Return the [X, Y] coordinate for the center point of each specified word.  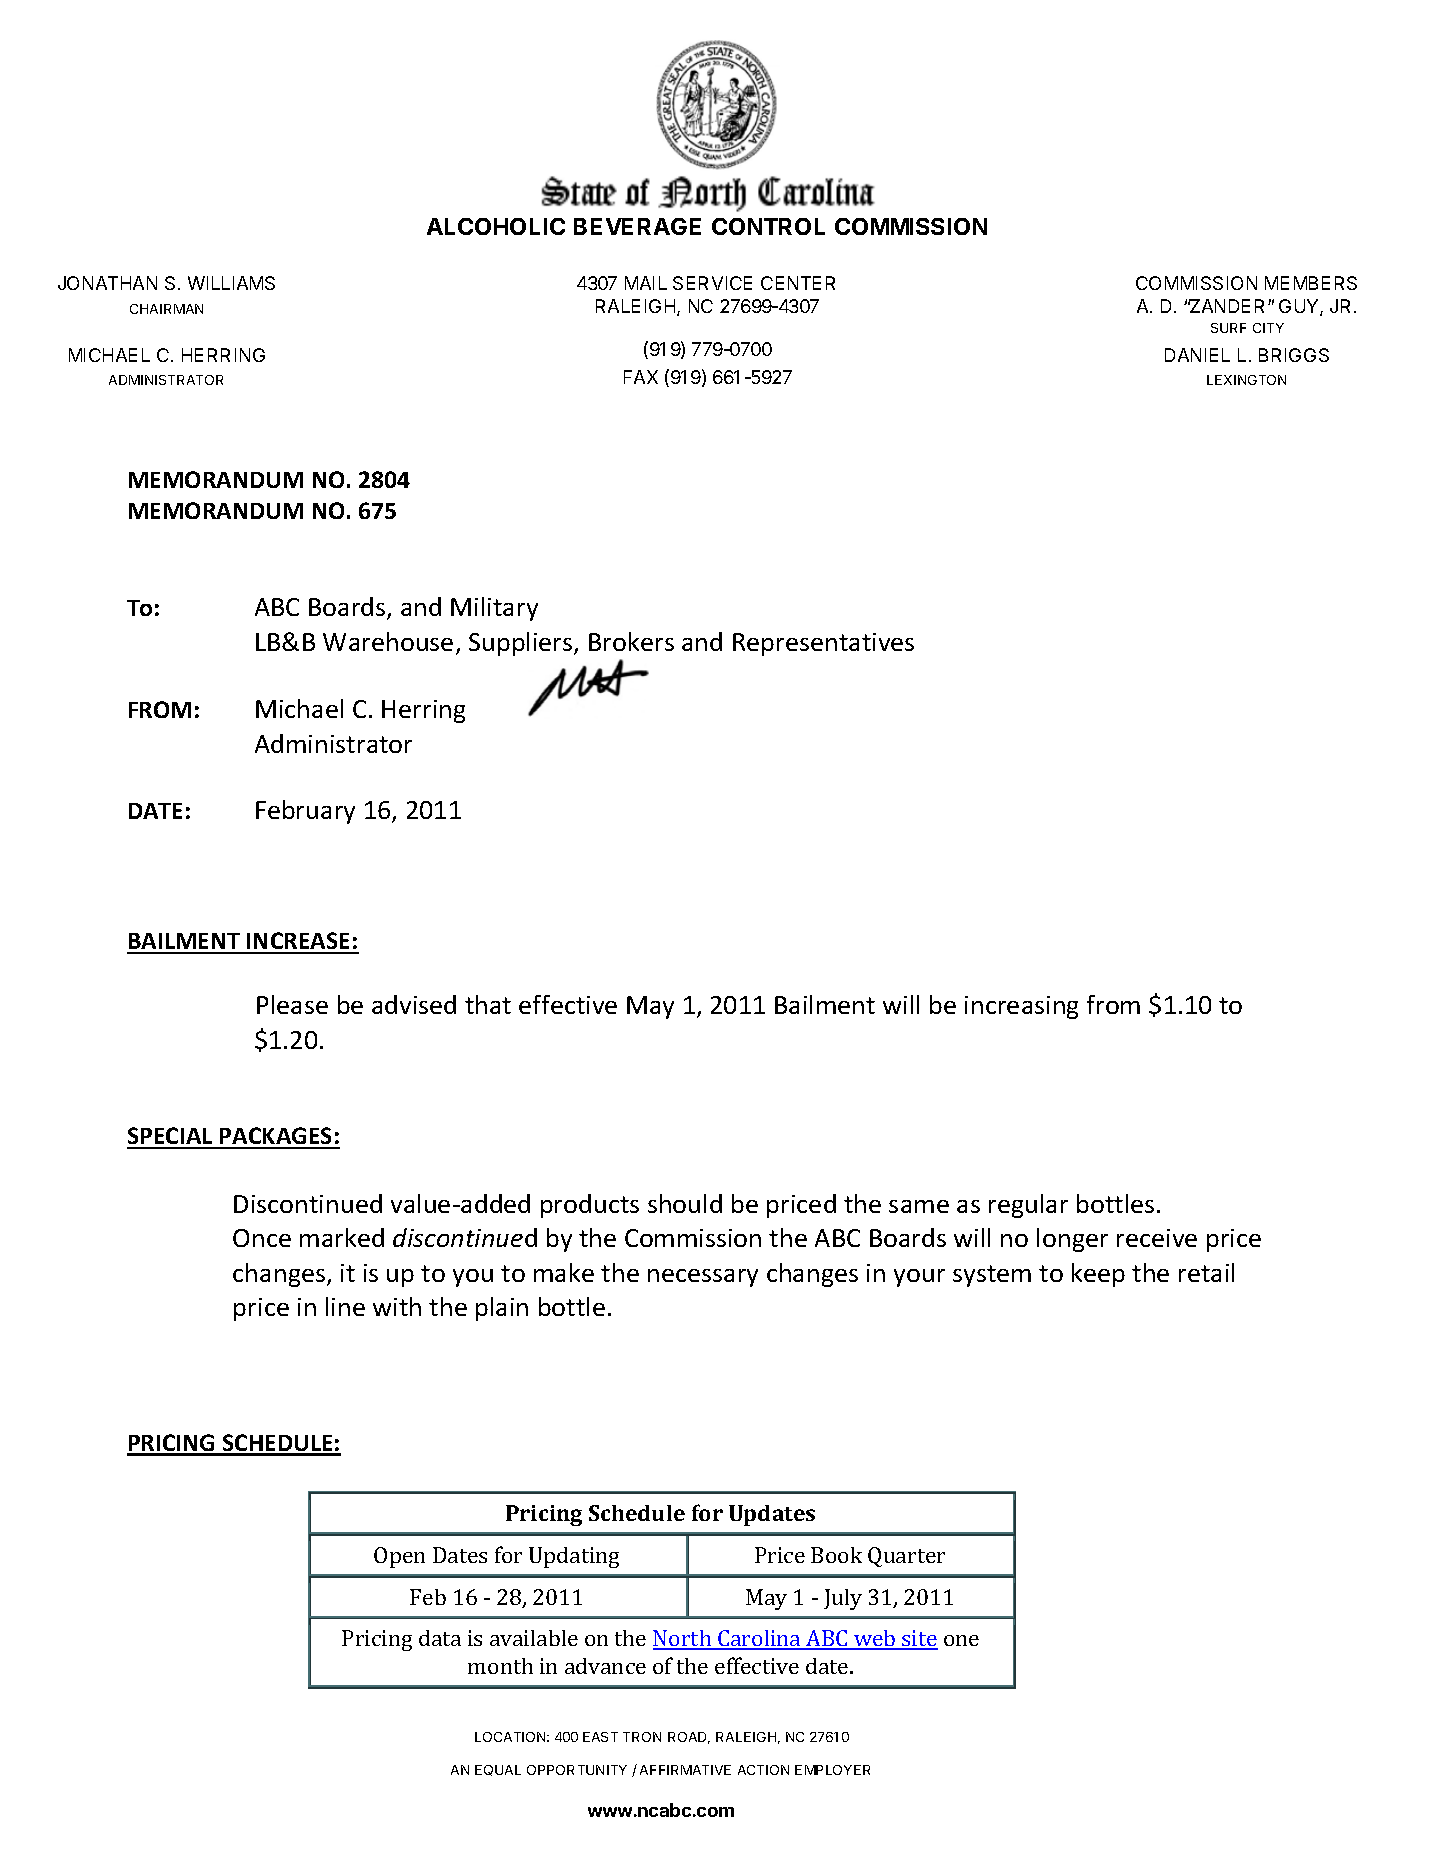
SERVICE [712, 283]
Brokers [631, 641]
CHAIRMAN [166, 309]
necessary [703, 1278]
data [440, 1638]
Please [292, 1004]
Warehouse [388, 641]
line [345, 1306]
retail [1206, 1272]
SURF [1228, 328]
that [488, 1004]
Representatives [823, 644]
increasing [1021, 1007]
